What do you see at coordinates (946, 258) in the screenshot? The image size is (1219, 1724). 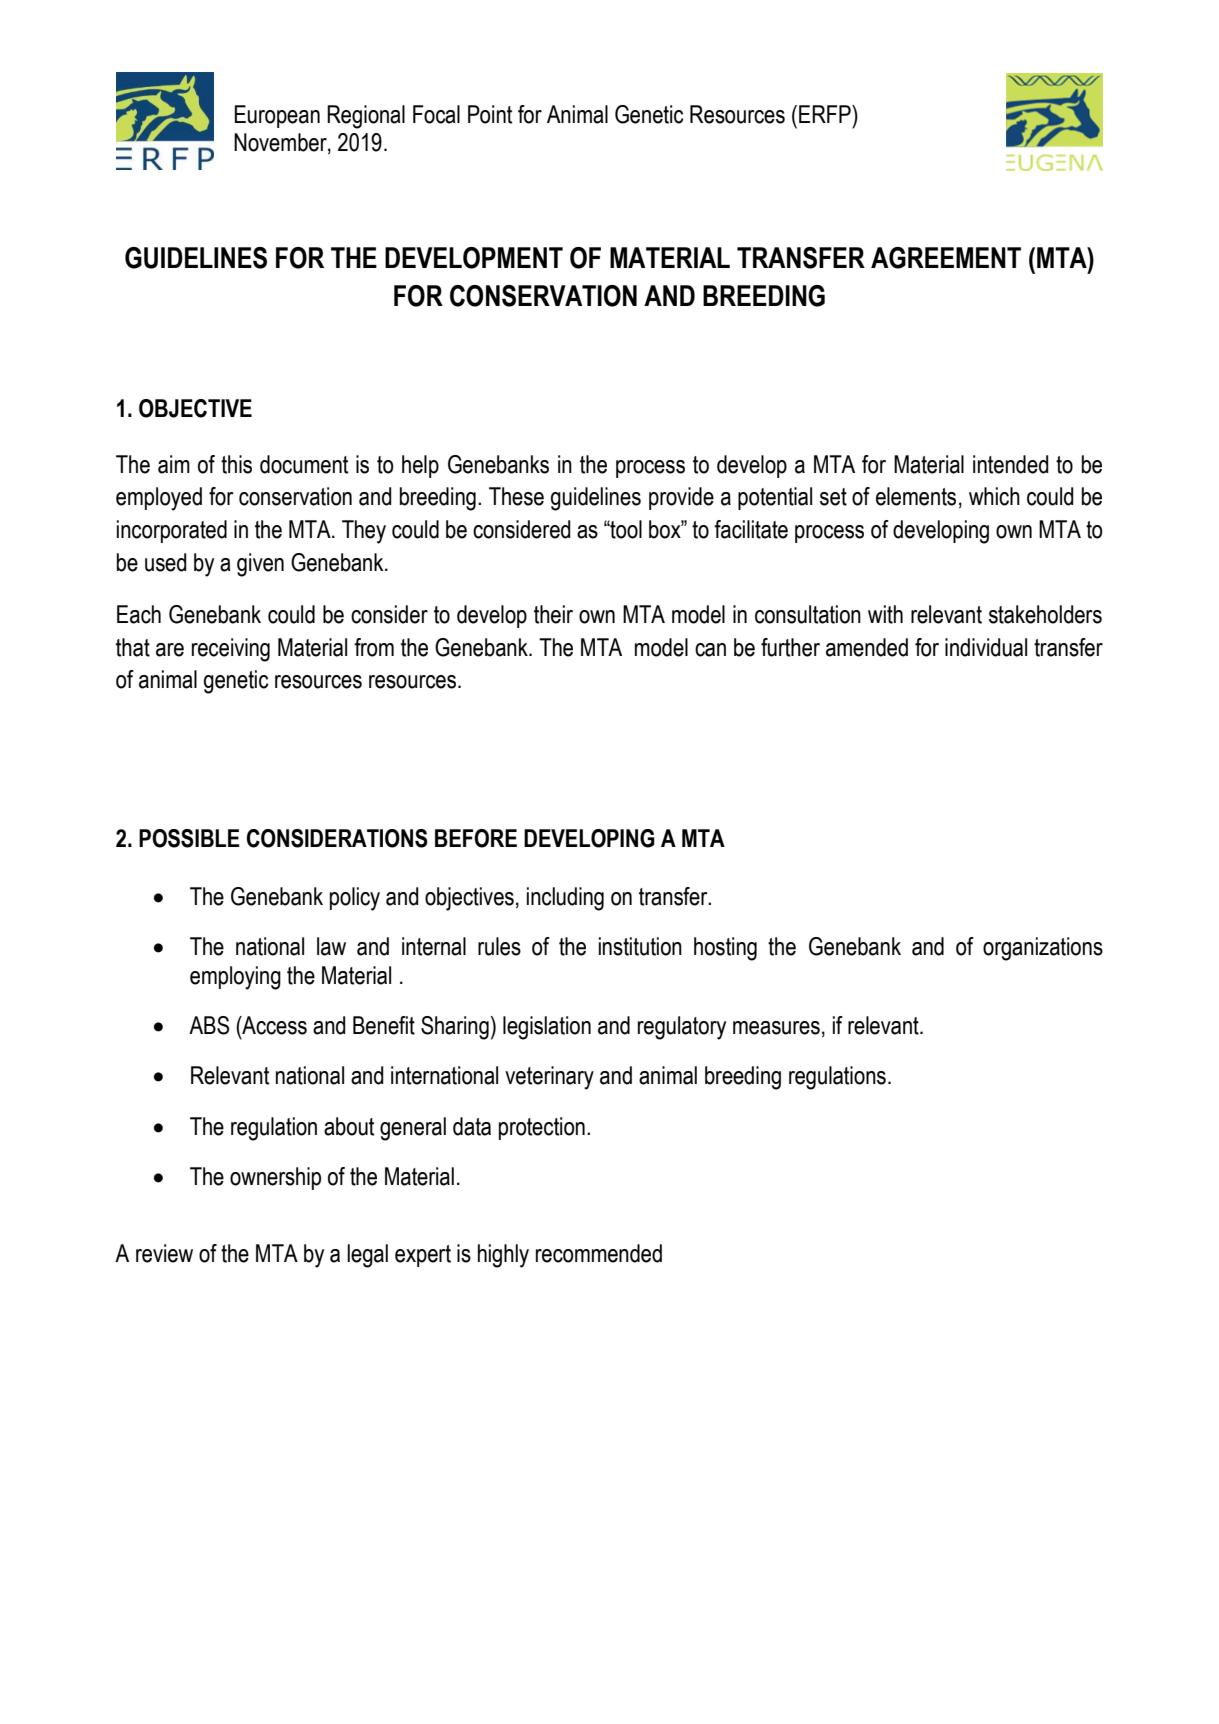 I see `AGREEMENT` at bounding box center [946, 258].
